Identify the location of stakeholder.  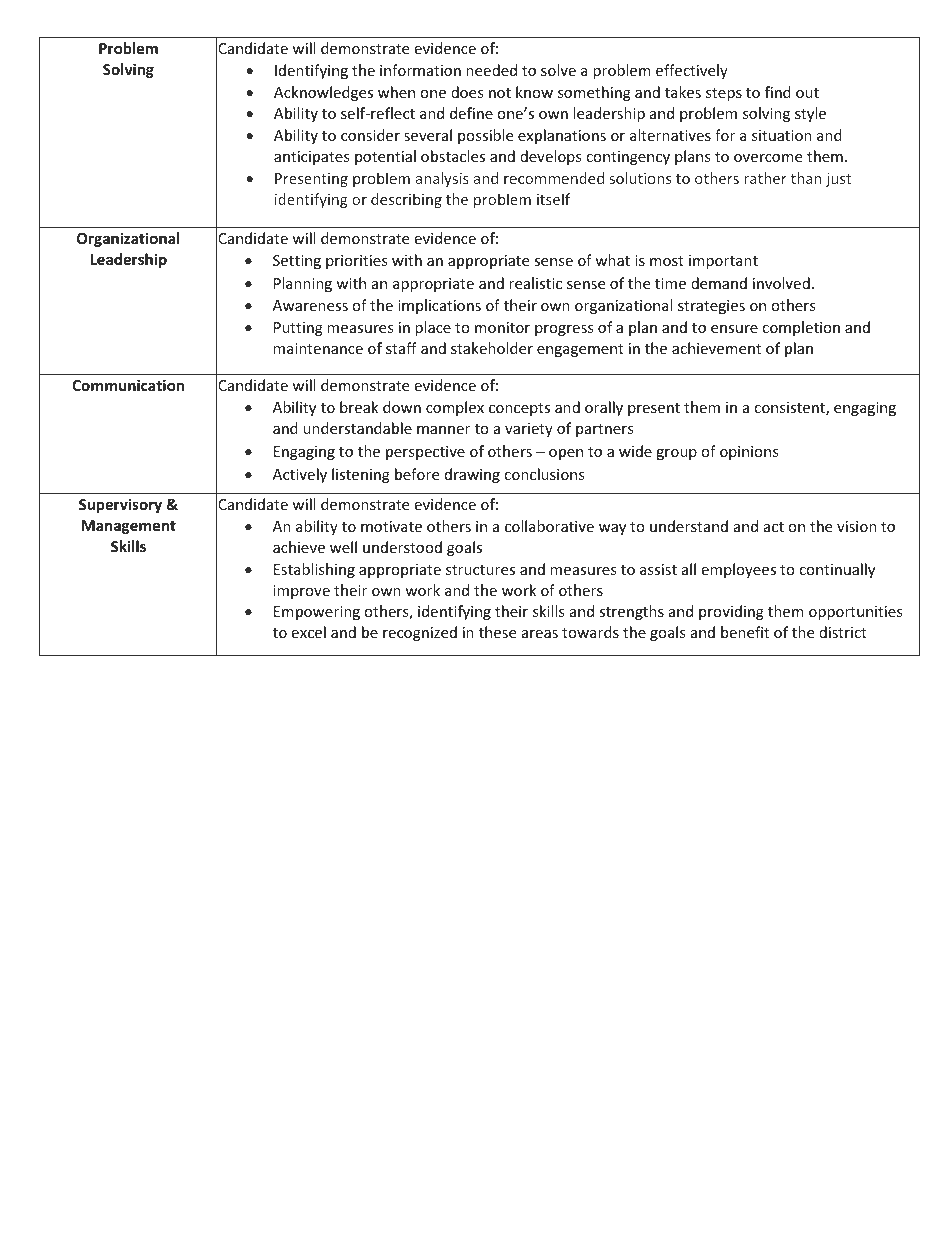
(492, 348).
